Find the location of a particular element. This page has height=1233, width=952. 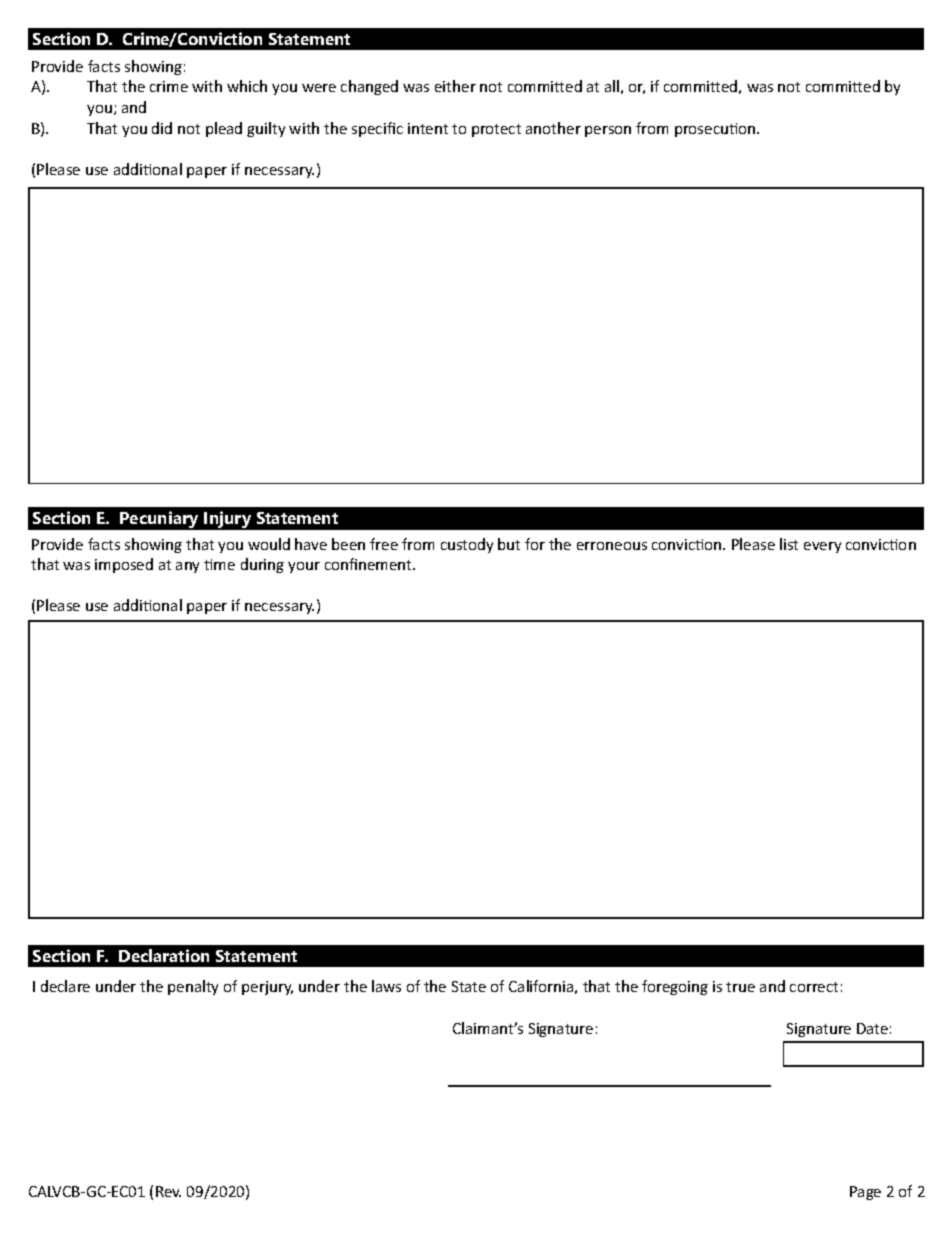

did is located at coordinates (162, 128).
